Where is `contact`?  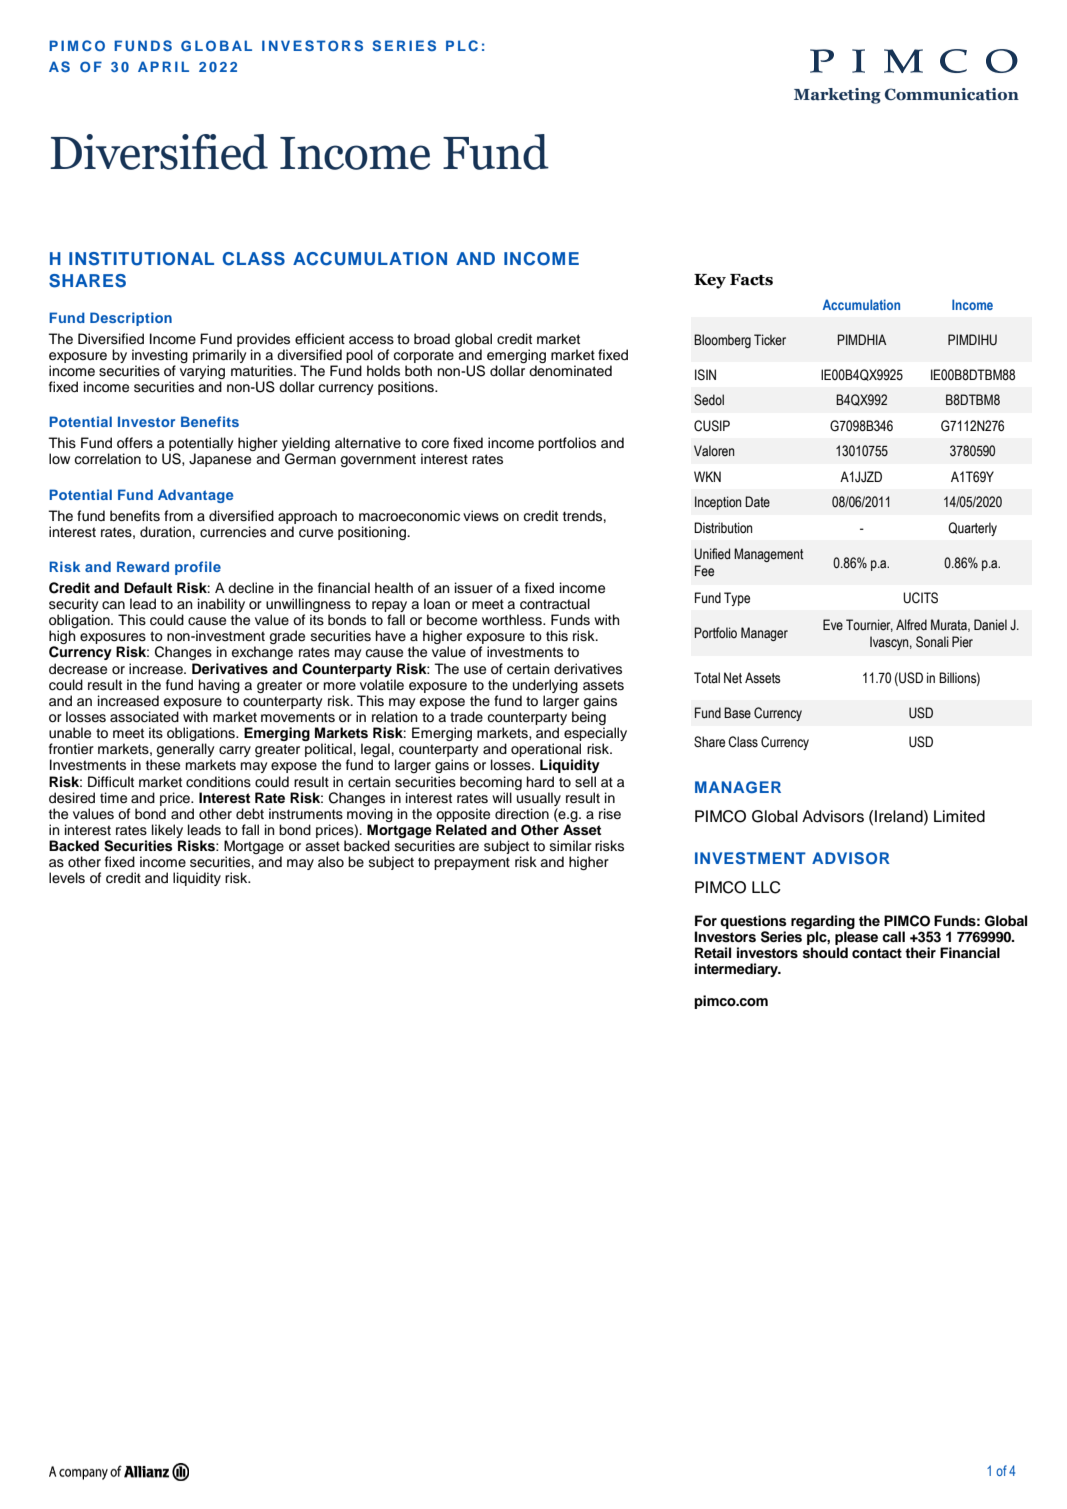 contact is located at coordinates (877, 953).
